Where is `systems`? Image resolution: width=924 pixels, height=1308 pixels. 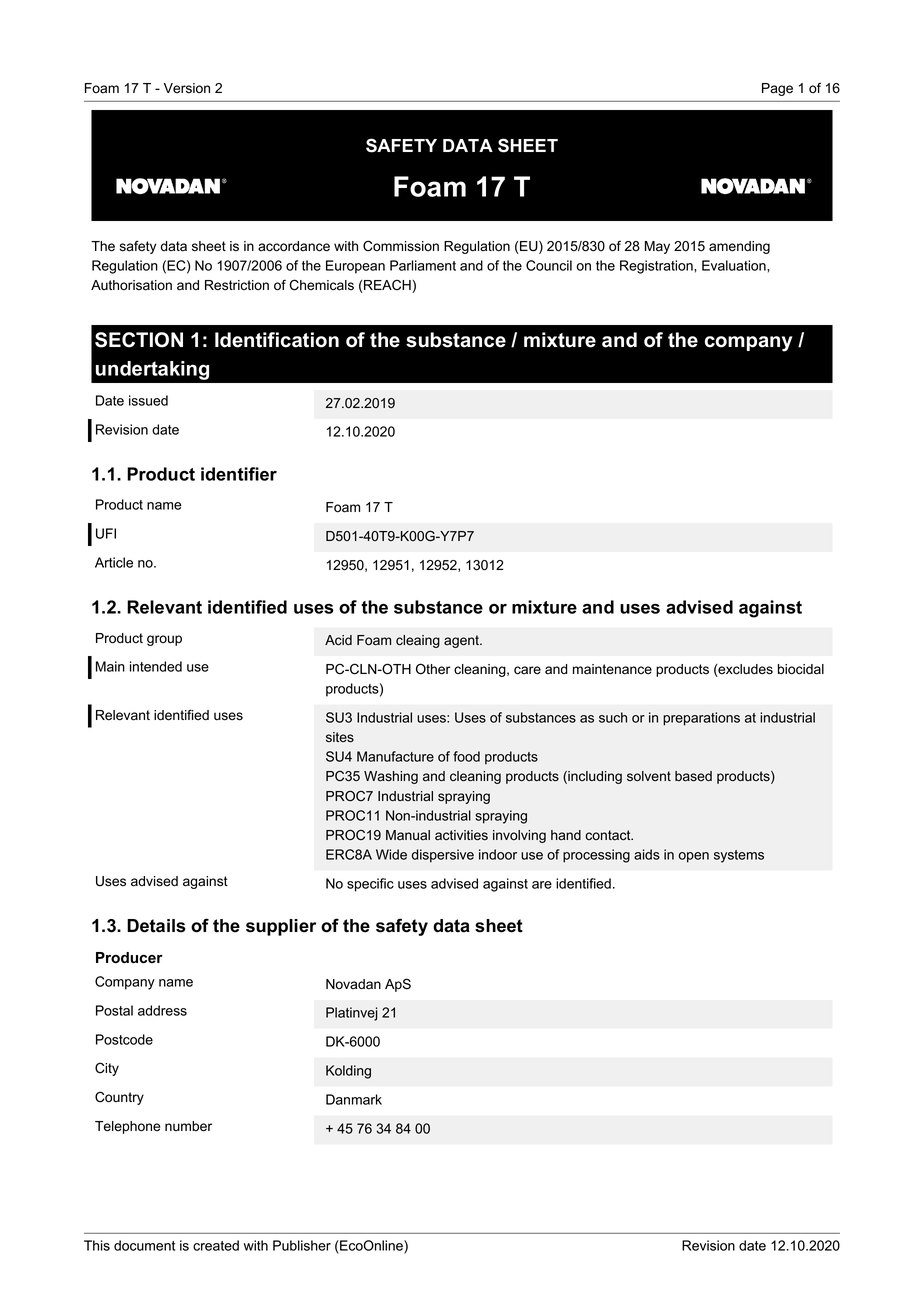
systems is located at coordinates (739, 856).
